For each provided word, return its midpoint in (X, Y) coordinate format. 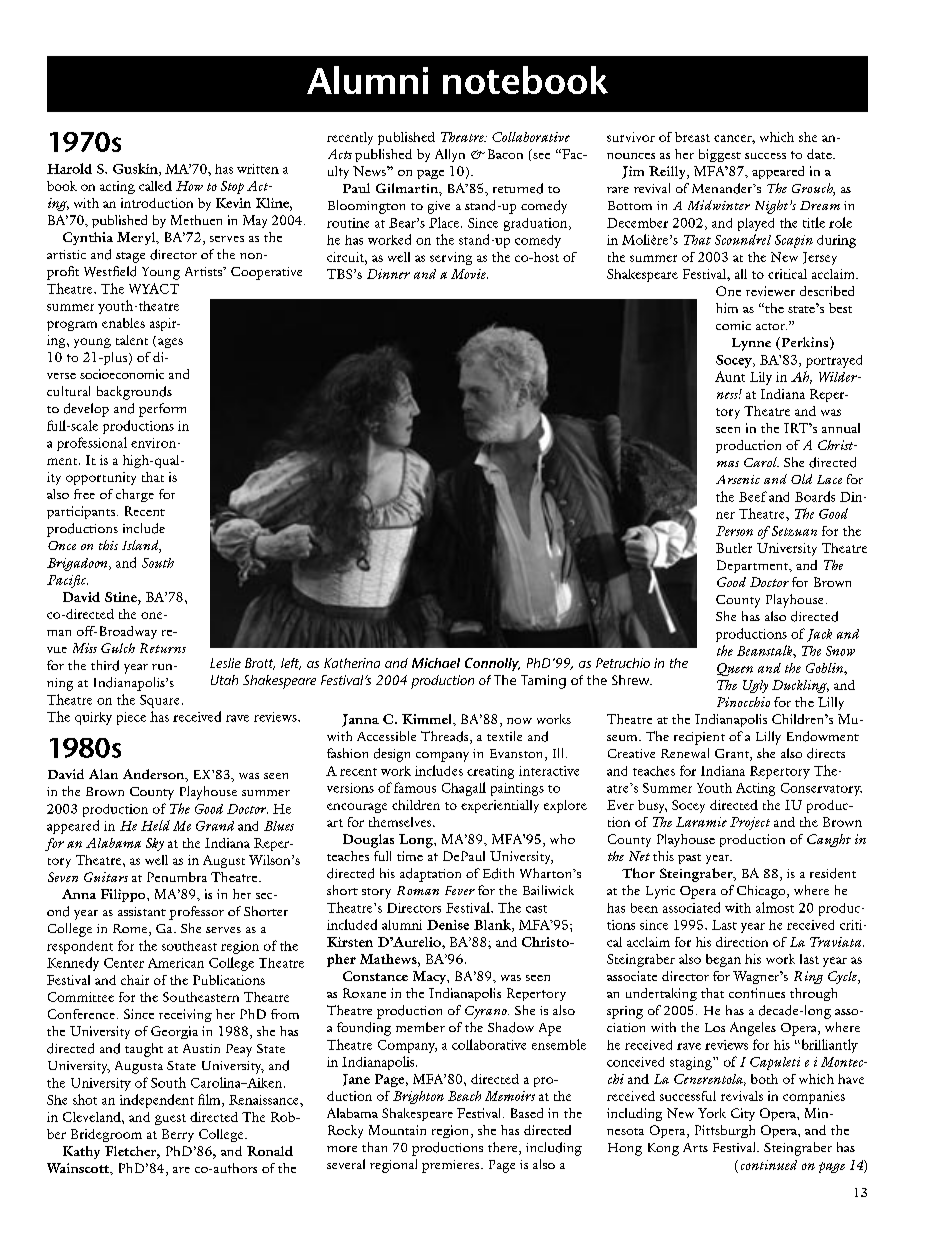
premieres (452, 1166)
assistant (142, 911)
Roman (418, 890)
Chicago (762, 892)
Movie (469, 274)
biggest (720, 155)
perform (162, 410)
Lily (761, 378)
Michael (436, 663)
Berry (178, 1135)
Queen (735, 669)
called (155, 186)
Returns (163, 648)
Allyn (450, 155)
